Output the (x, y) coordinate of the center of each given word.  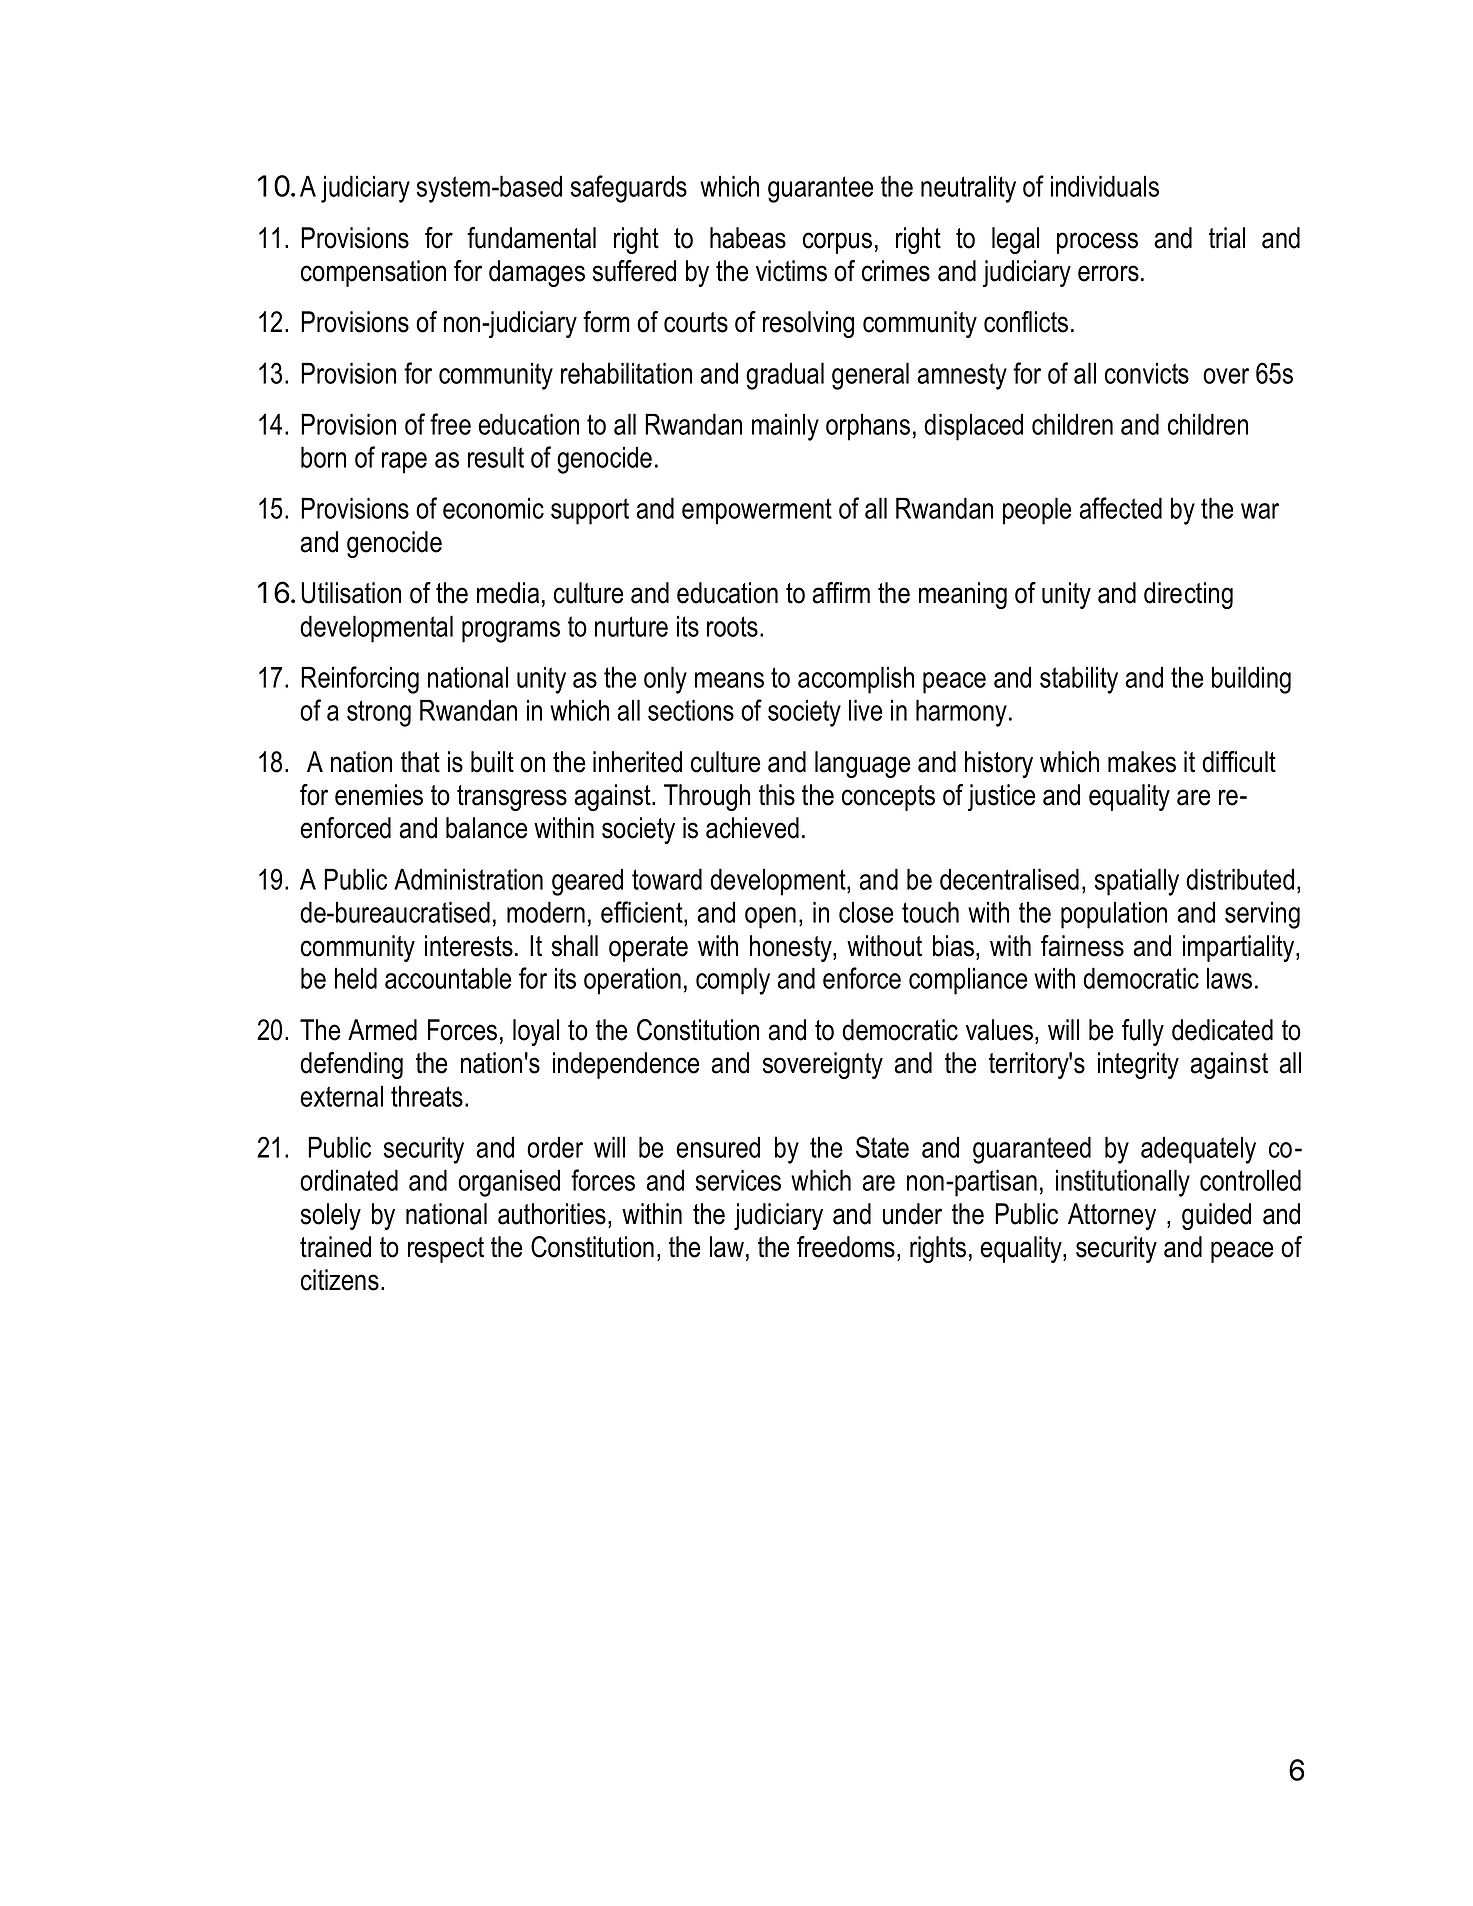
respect (446, 1250)
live (865, 710)
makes (1142, 762)
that (420, 762)
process (1097, 243)
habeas (748, 238)
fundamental (531, 238)
